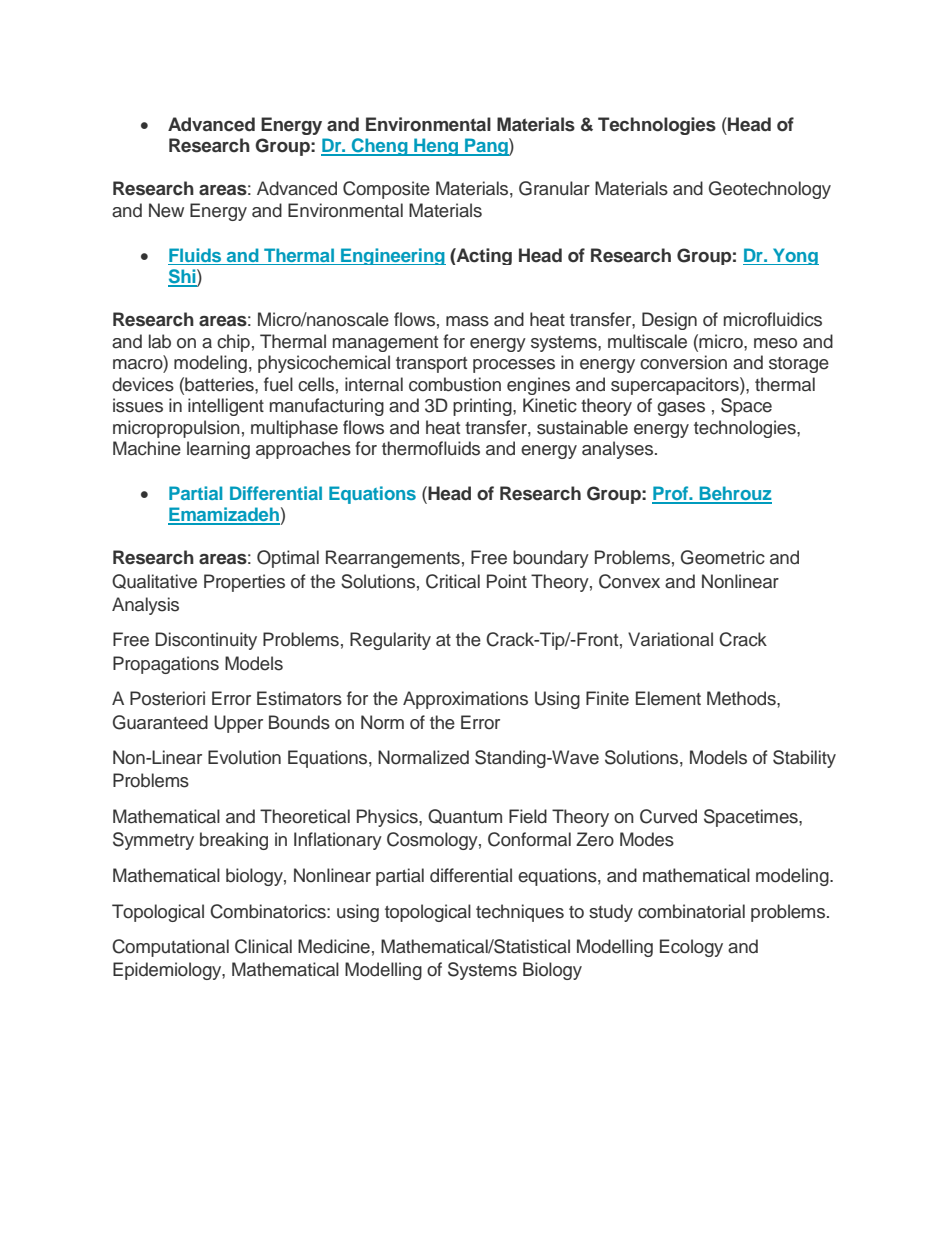  Describe the element at coordinates (520, 913) in the screenshot. I see `techniques` at that location.
